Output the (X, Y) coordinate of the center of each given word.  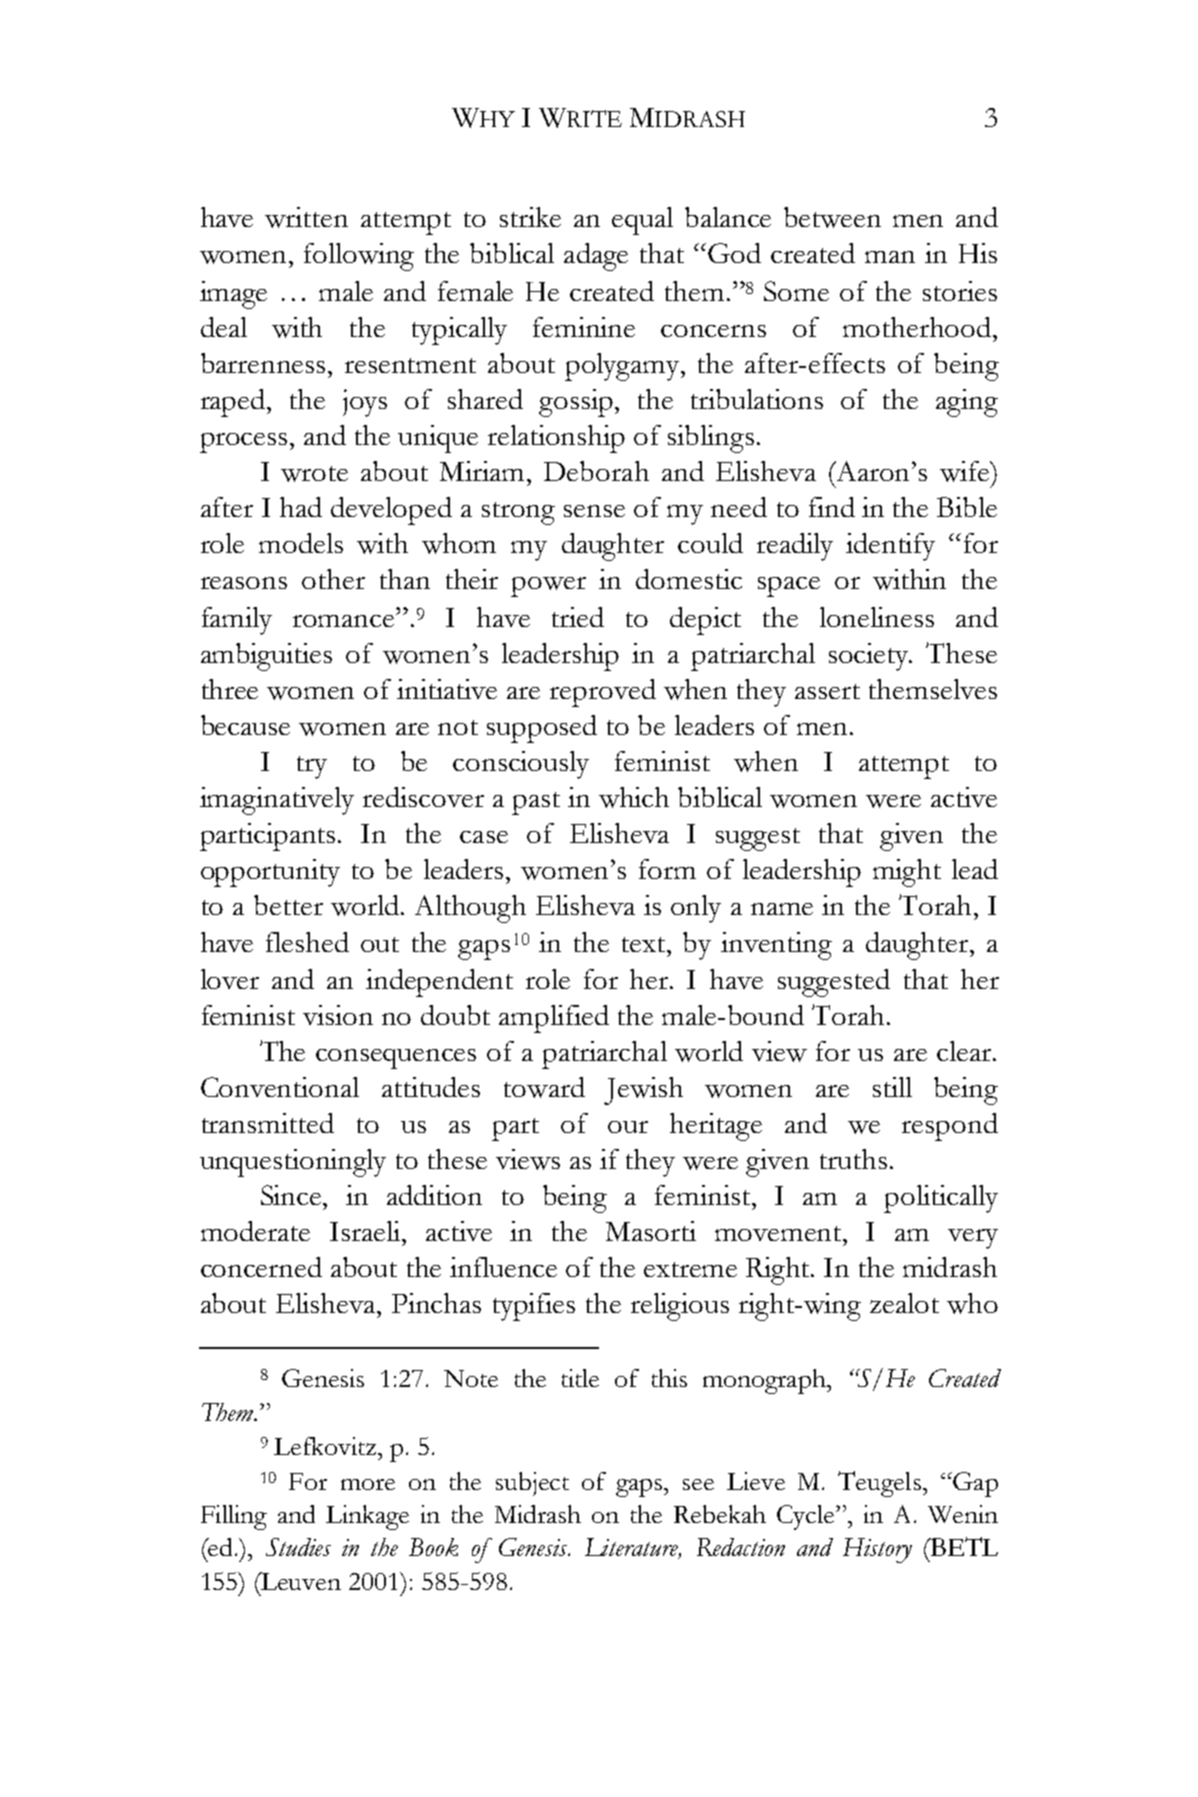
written (306, 217)
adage (596, 257)
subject (532, 1484)
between (832, 217)
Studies (298, 1547)
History (877, 1550)
